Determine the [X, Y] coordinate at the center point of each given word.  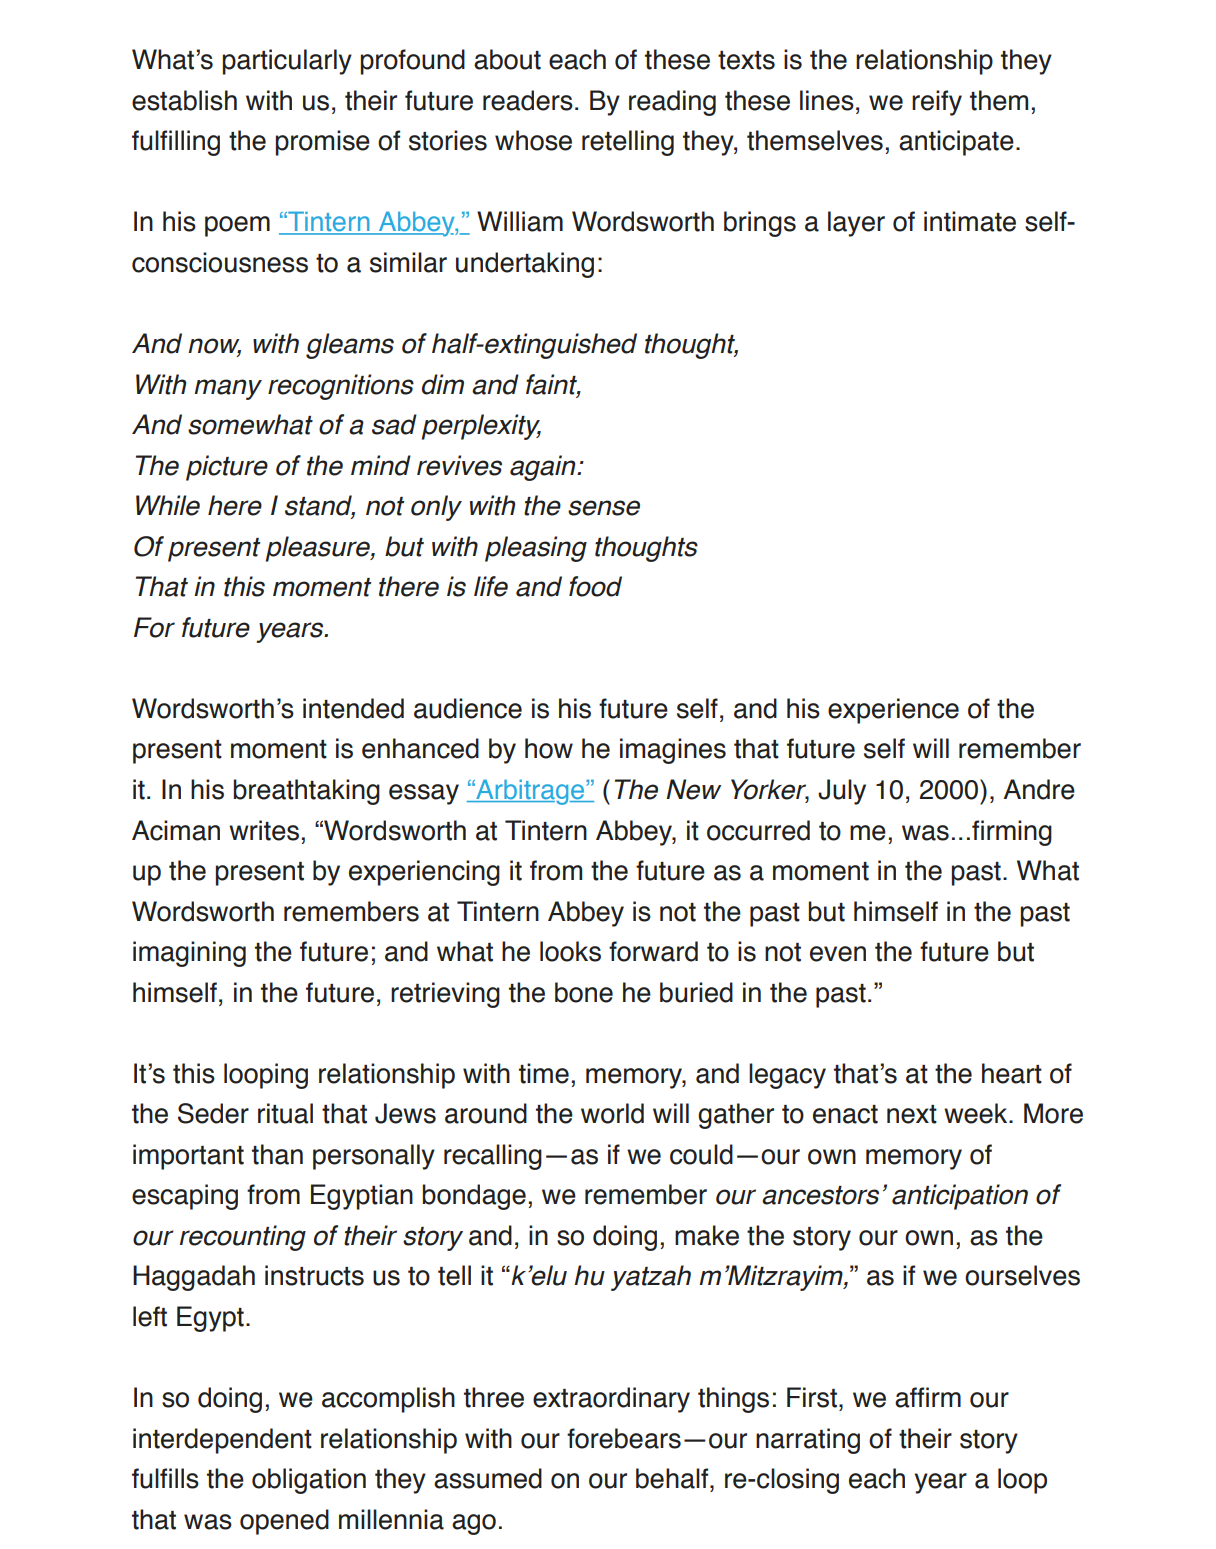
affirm [928, 1397]
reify [937, 103]
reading [672, 103]
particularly [287, 62]
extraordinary [611, 1400]
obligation [309, 1481]
